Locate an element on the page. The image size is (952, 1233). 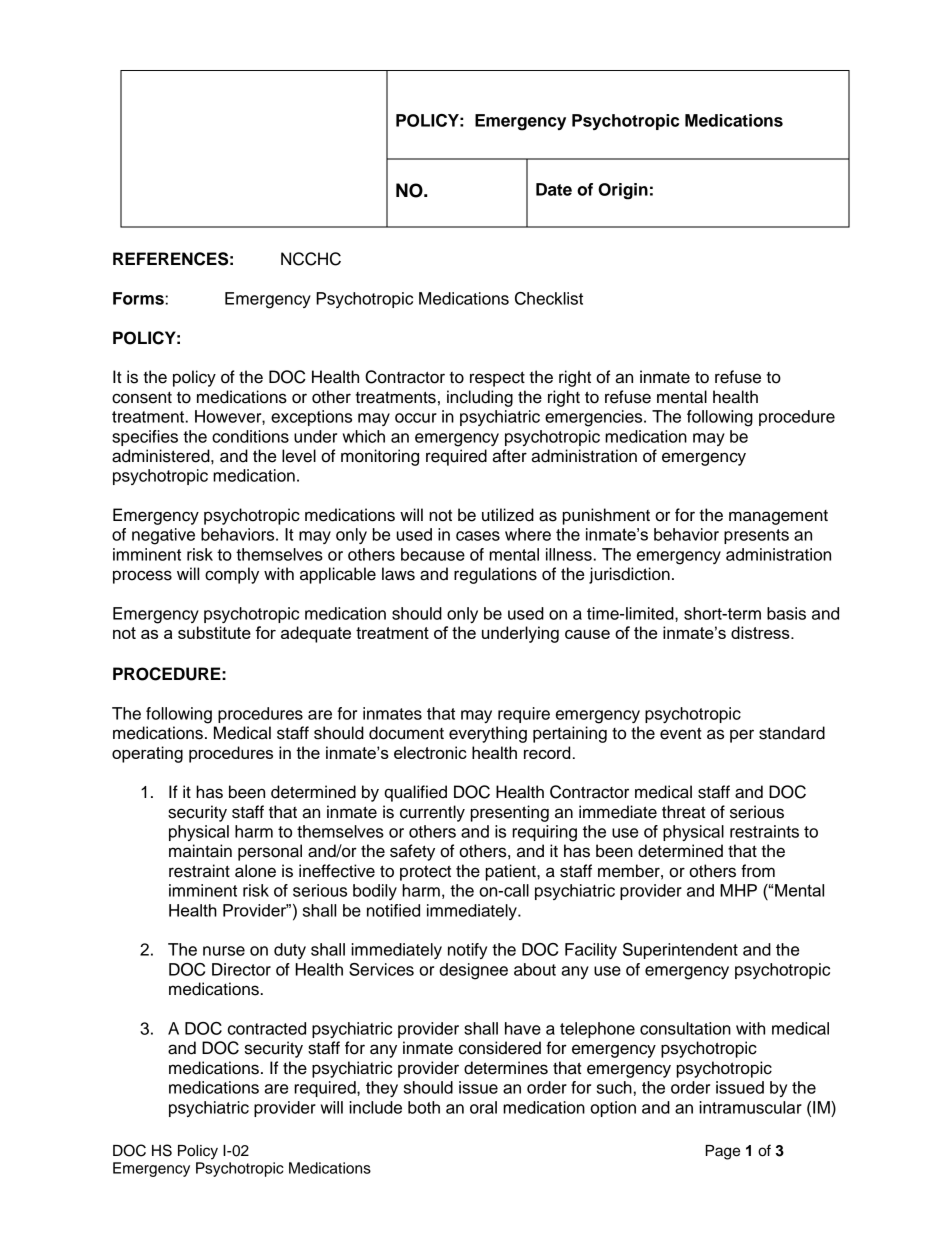
Forms is located at coordinates (139, 298).
